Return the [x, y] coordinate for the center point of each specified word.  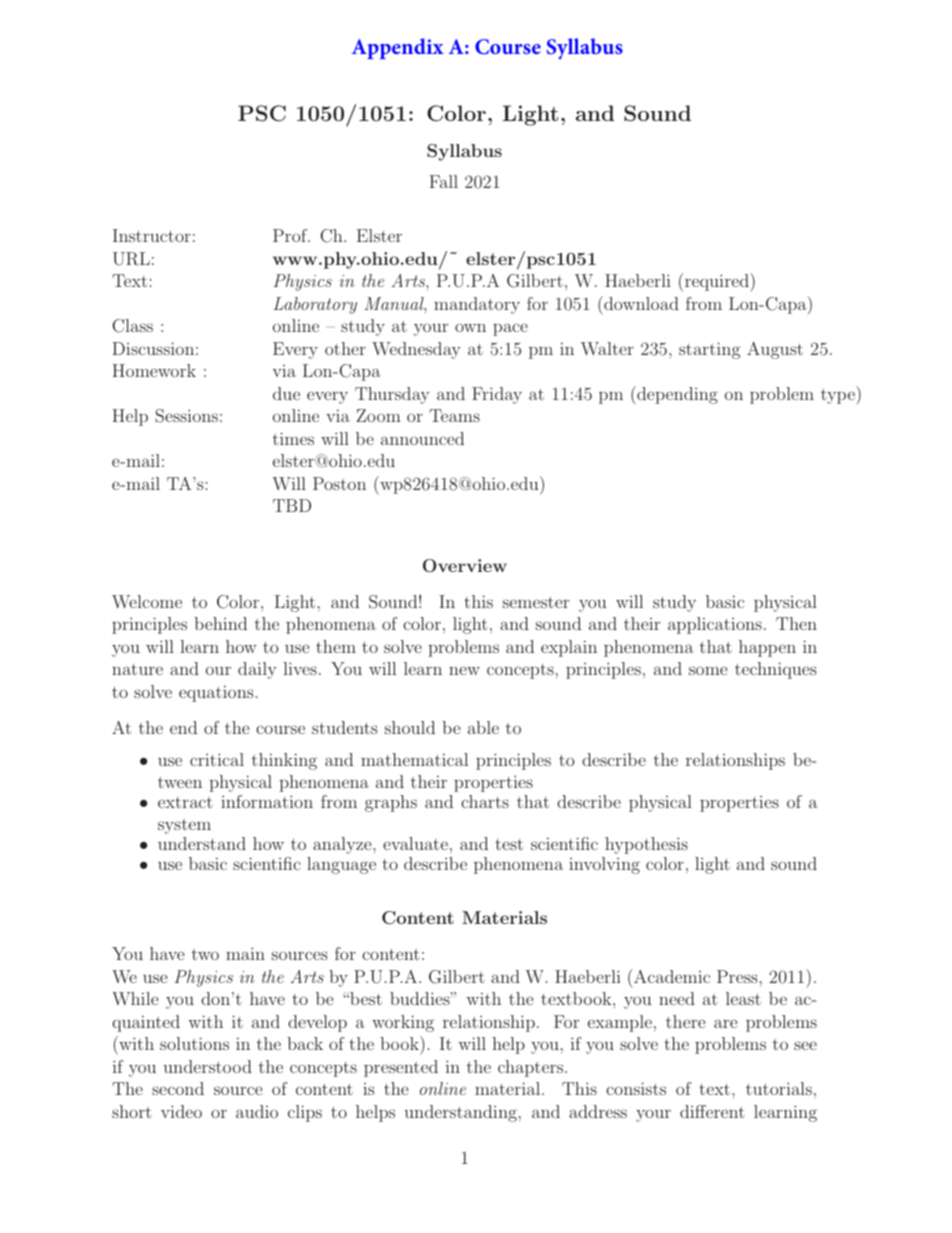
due [286, 393]
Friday [497, 395]
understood [207, 1066]
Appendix [398, 48]
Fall [443, 181]
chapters [532, 1068]
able [483, 727]
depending [676, 395]
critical [217, 759]
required [718, 282]
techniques [776, 670]
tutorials [779, 1088]
